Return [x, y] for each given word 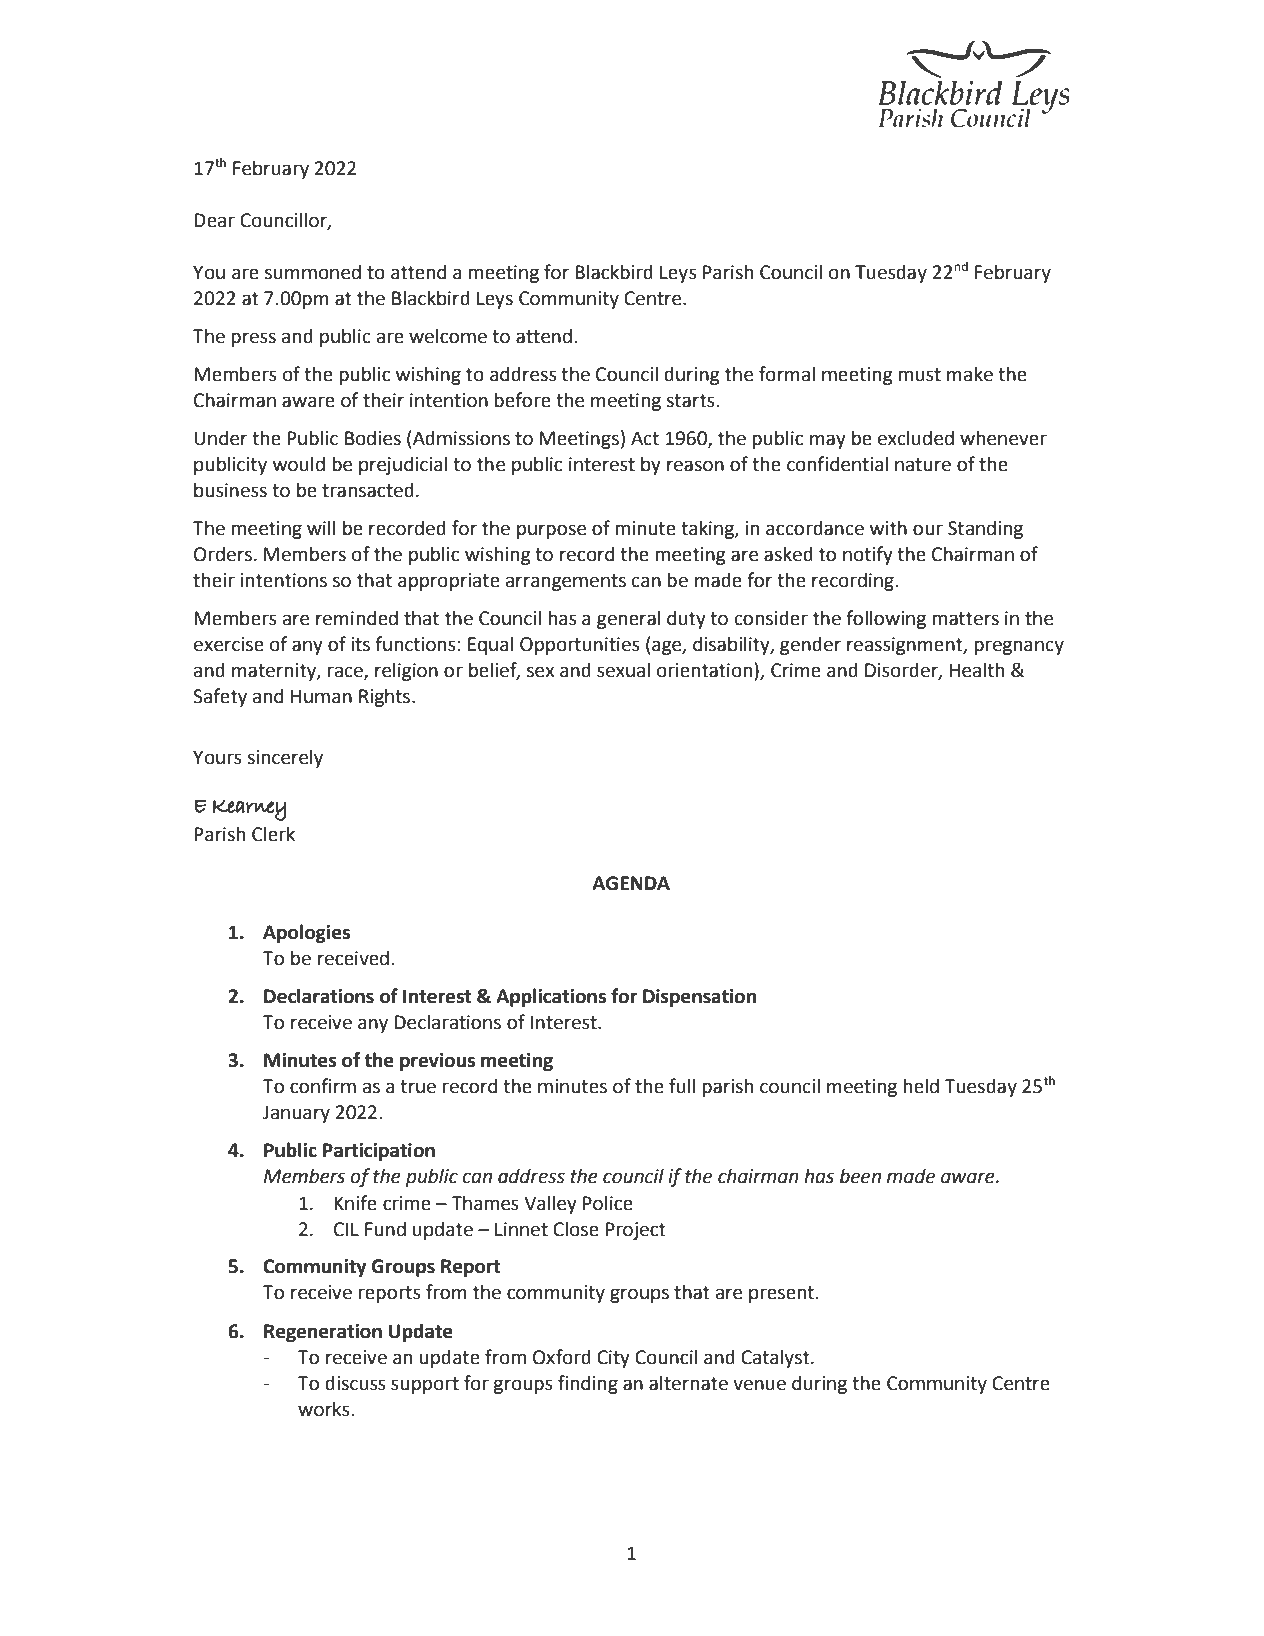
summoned [313, 272]
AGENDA [631, 883]
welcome [448, 336]
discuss [355, 1383]
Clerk [273, 834]
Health [977, 670]
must [919, 375]
